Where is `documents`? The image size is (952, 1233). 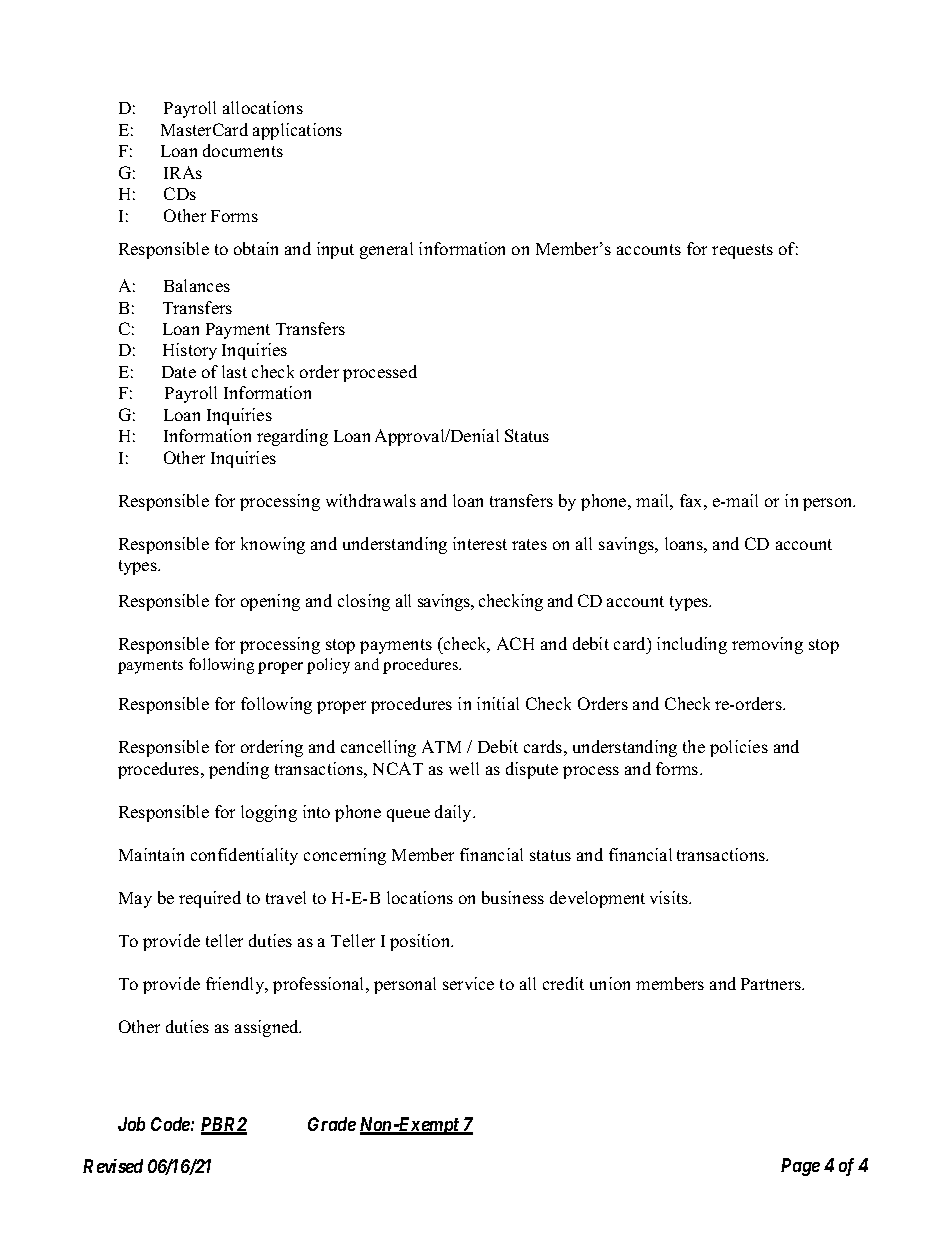 documents is located at coordinates (243, 150).
